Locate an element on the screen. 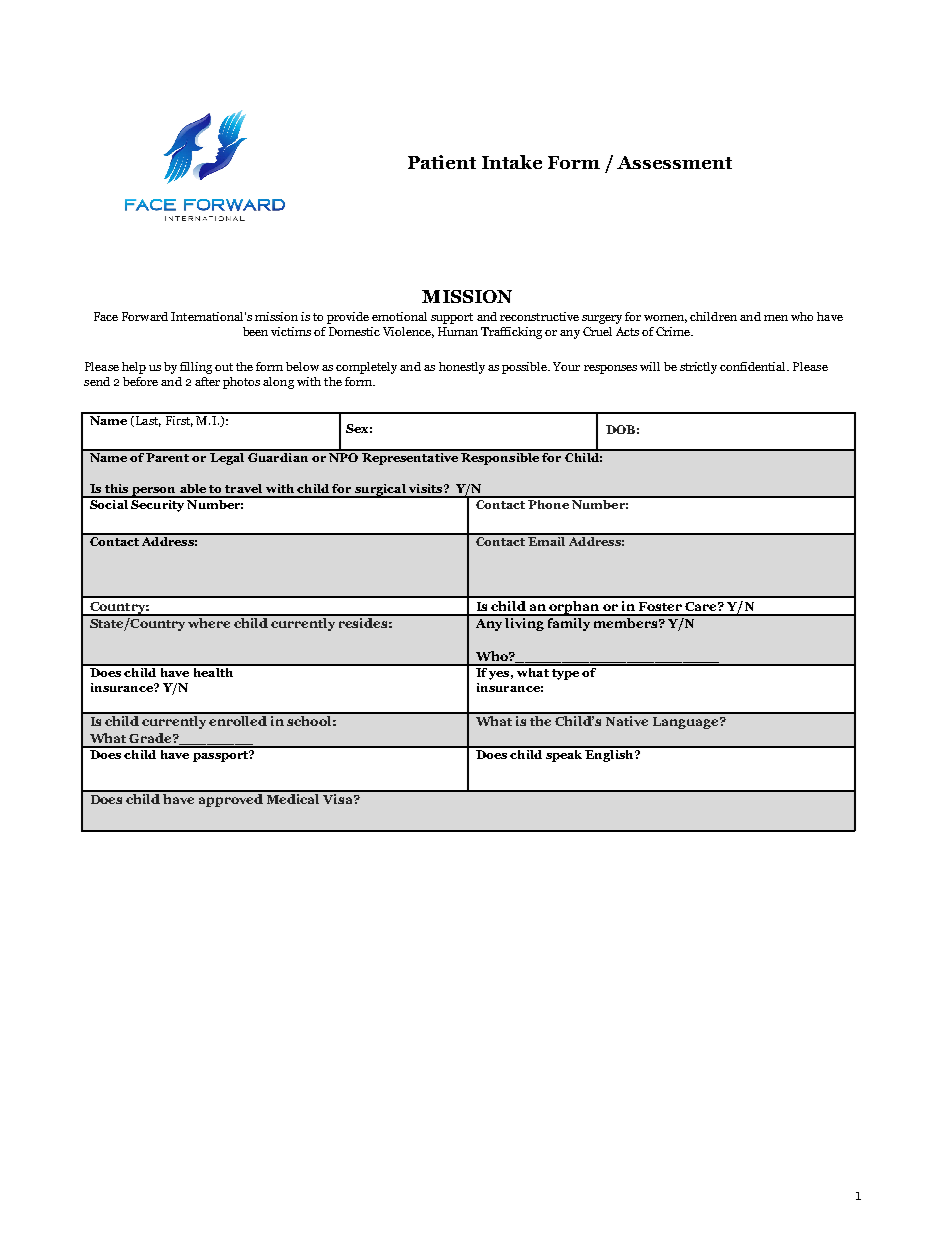 The image size is (952, 1233). speak is located at coordinates (564, 754).
